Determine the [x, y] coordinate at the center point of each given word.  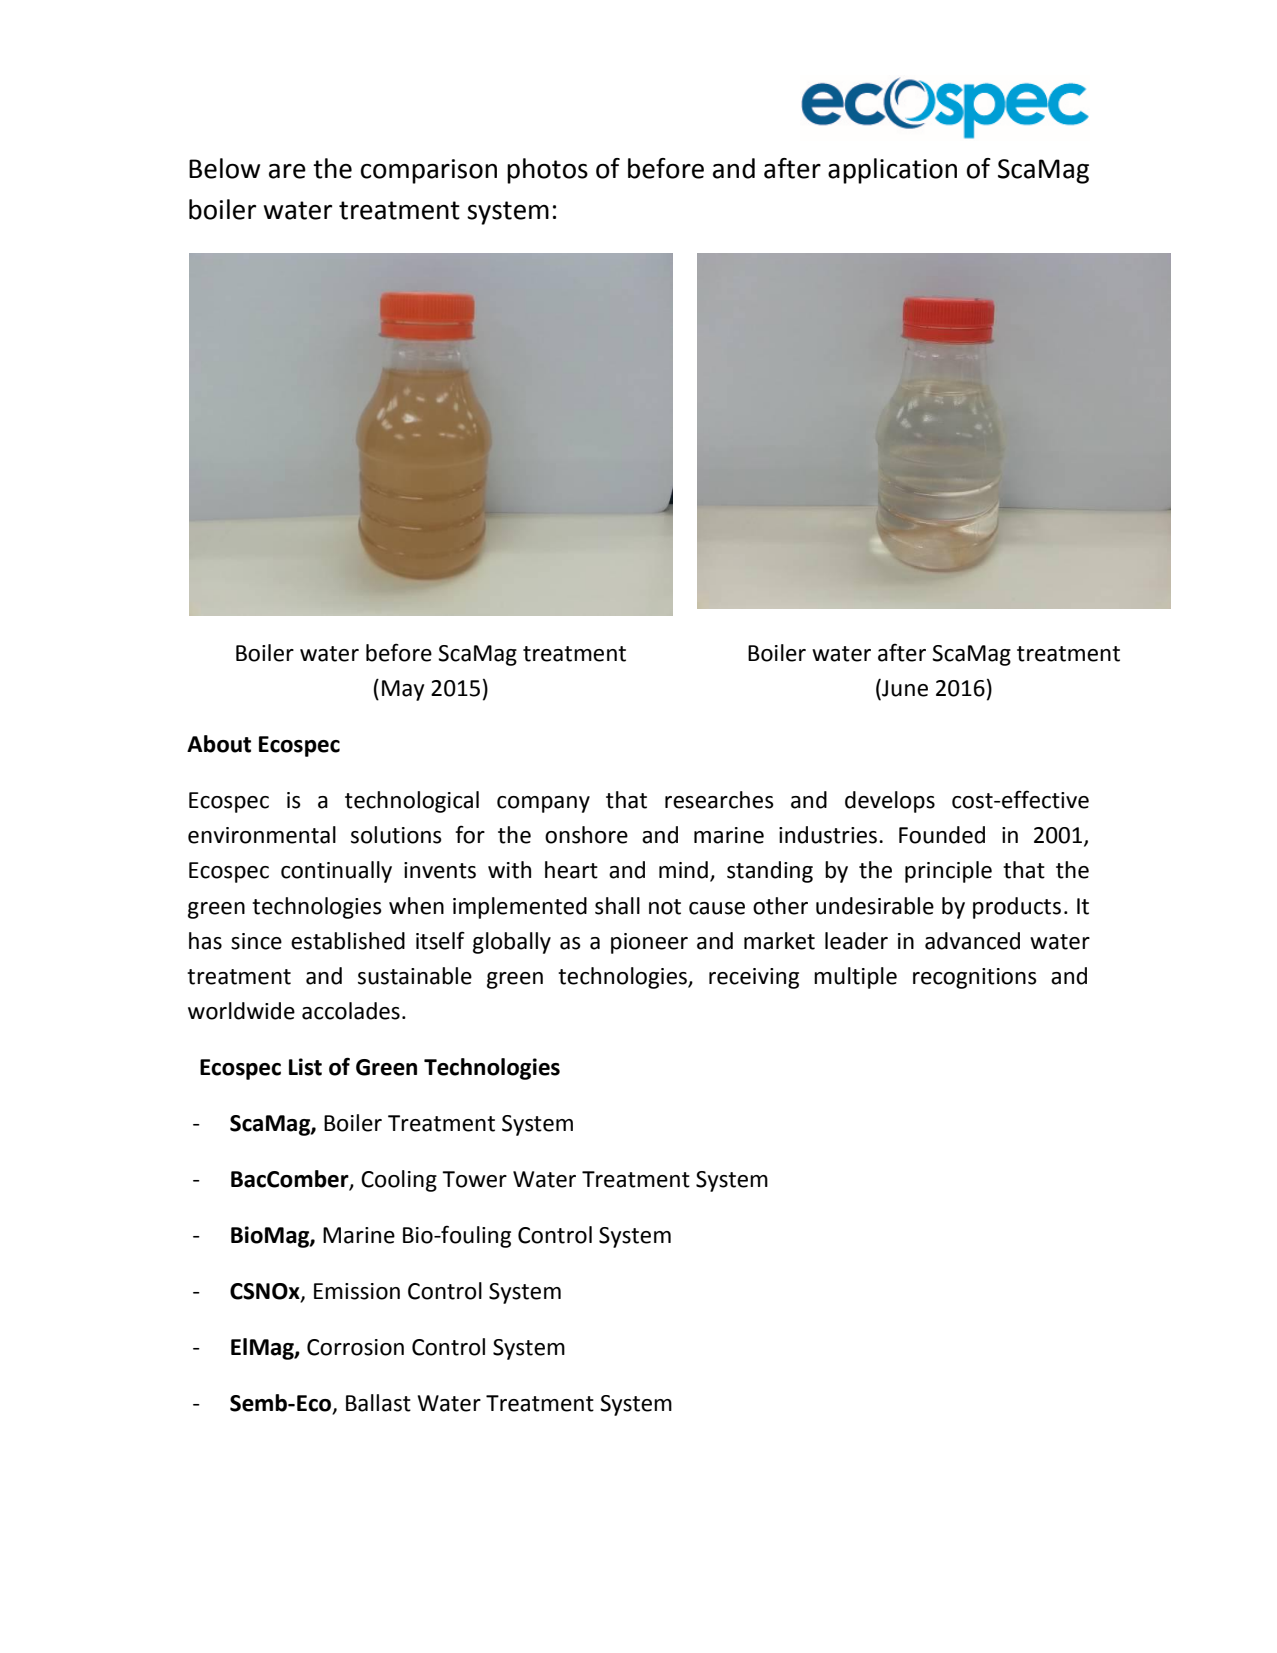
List [305, 1067]
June [904, 689]
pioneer [649, 943]
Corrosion [355, 1347]
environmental [262, 835]
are [287, 171]
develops [890, 802]
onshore [586, 835]
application [892, 171]
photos [547, 171]
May [403, 690]
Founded [942, 835]
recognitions [975, 978]
